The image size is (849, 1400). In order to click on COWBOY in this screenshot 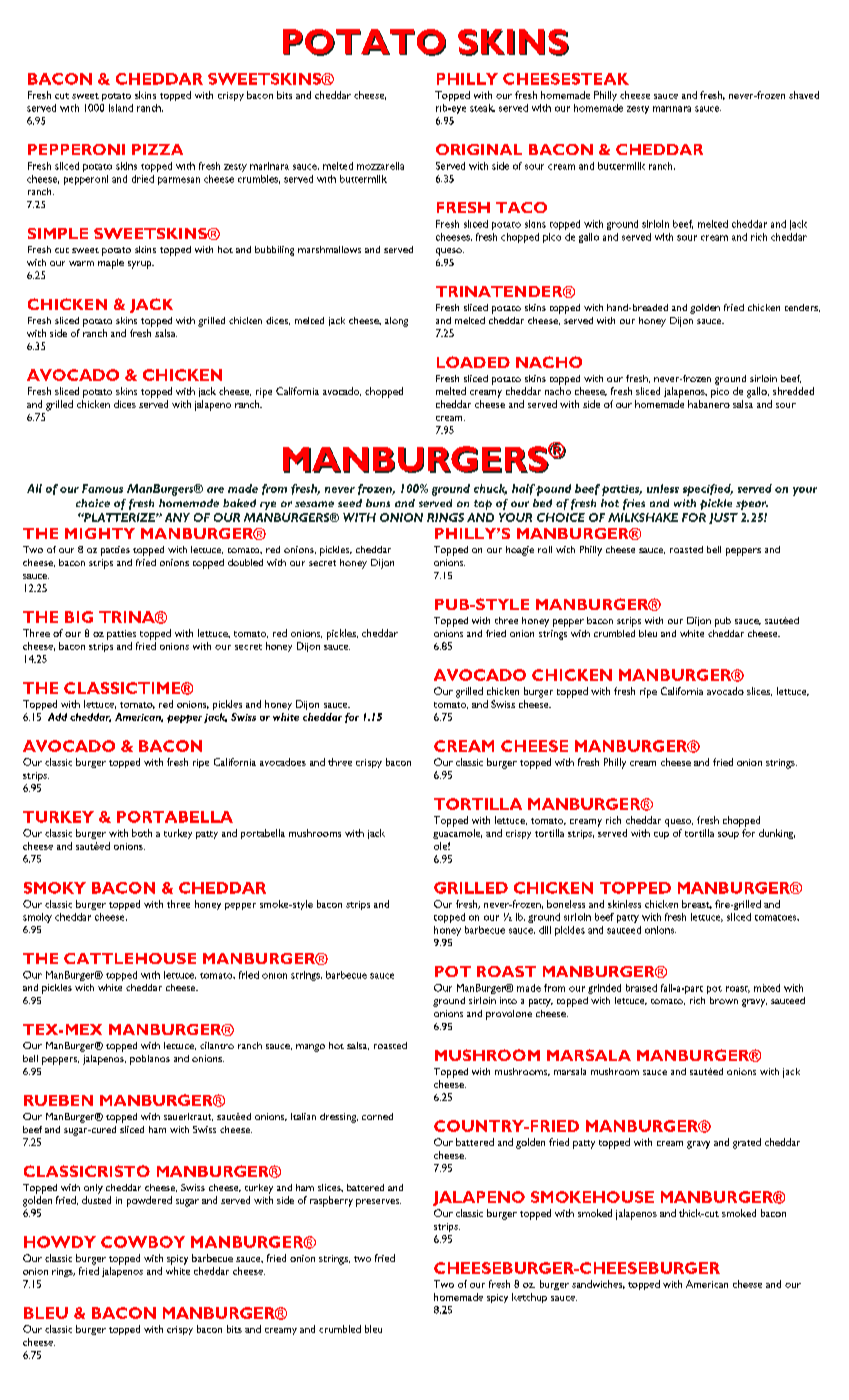, I will do `click(143, 1242)`.
